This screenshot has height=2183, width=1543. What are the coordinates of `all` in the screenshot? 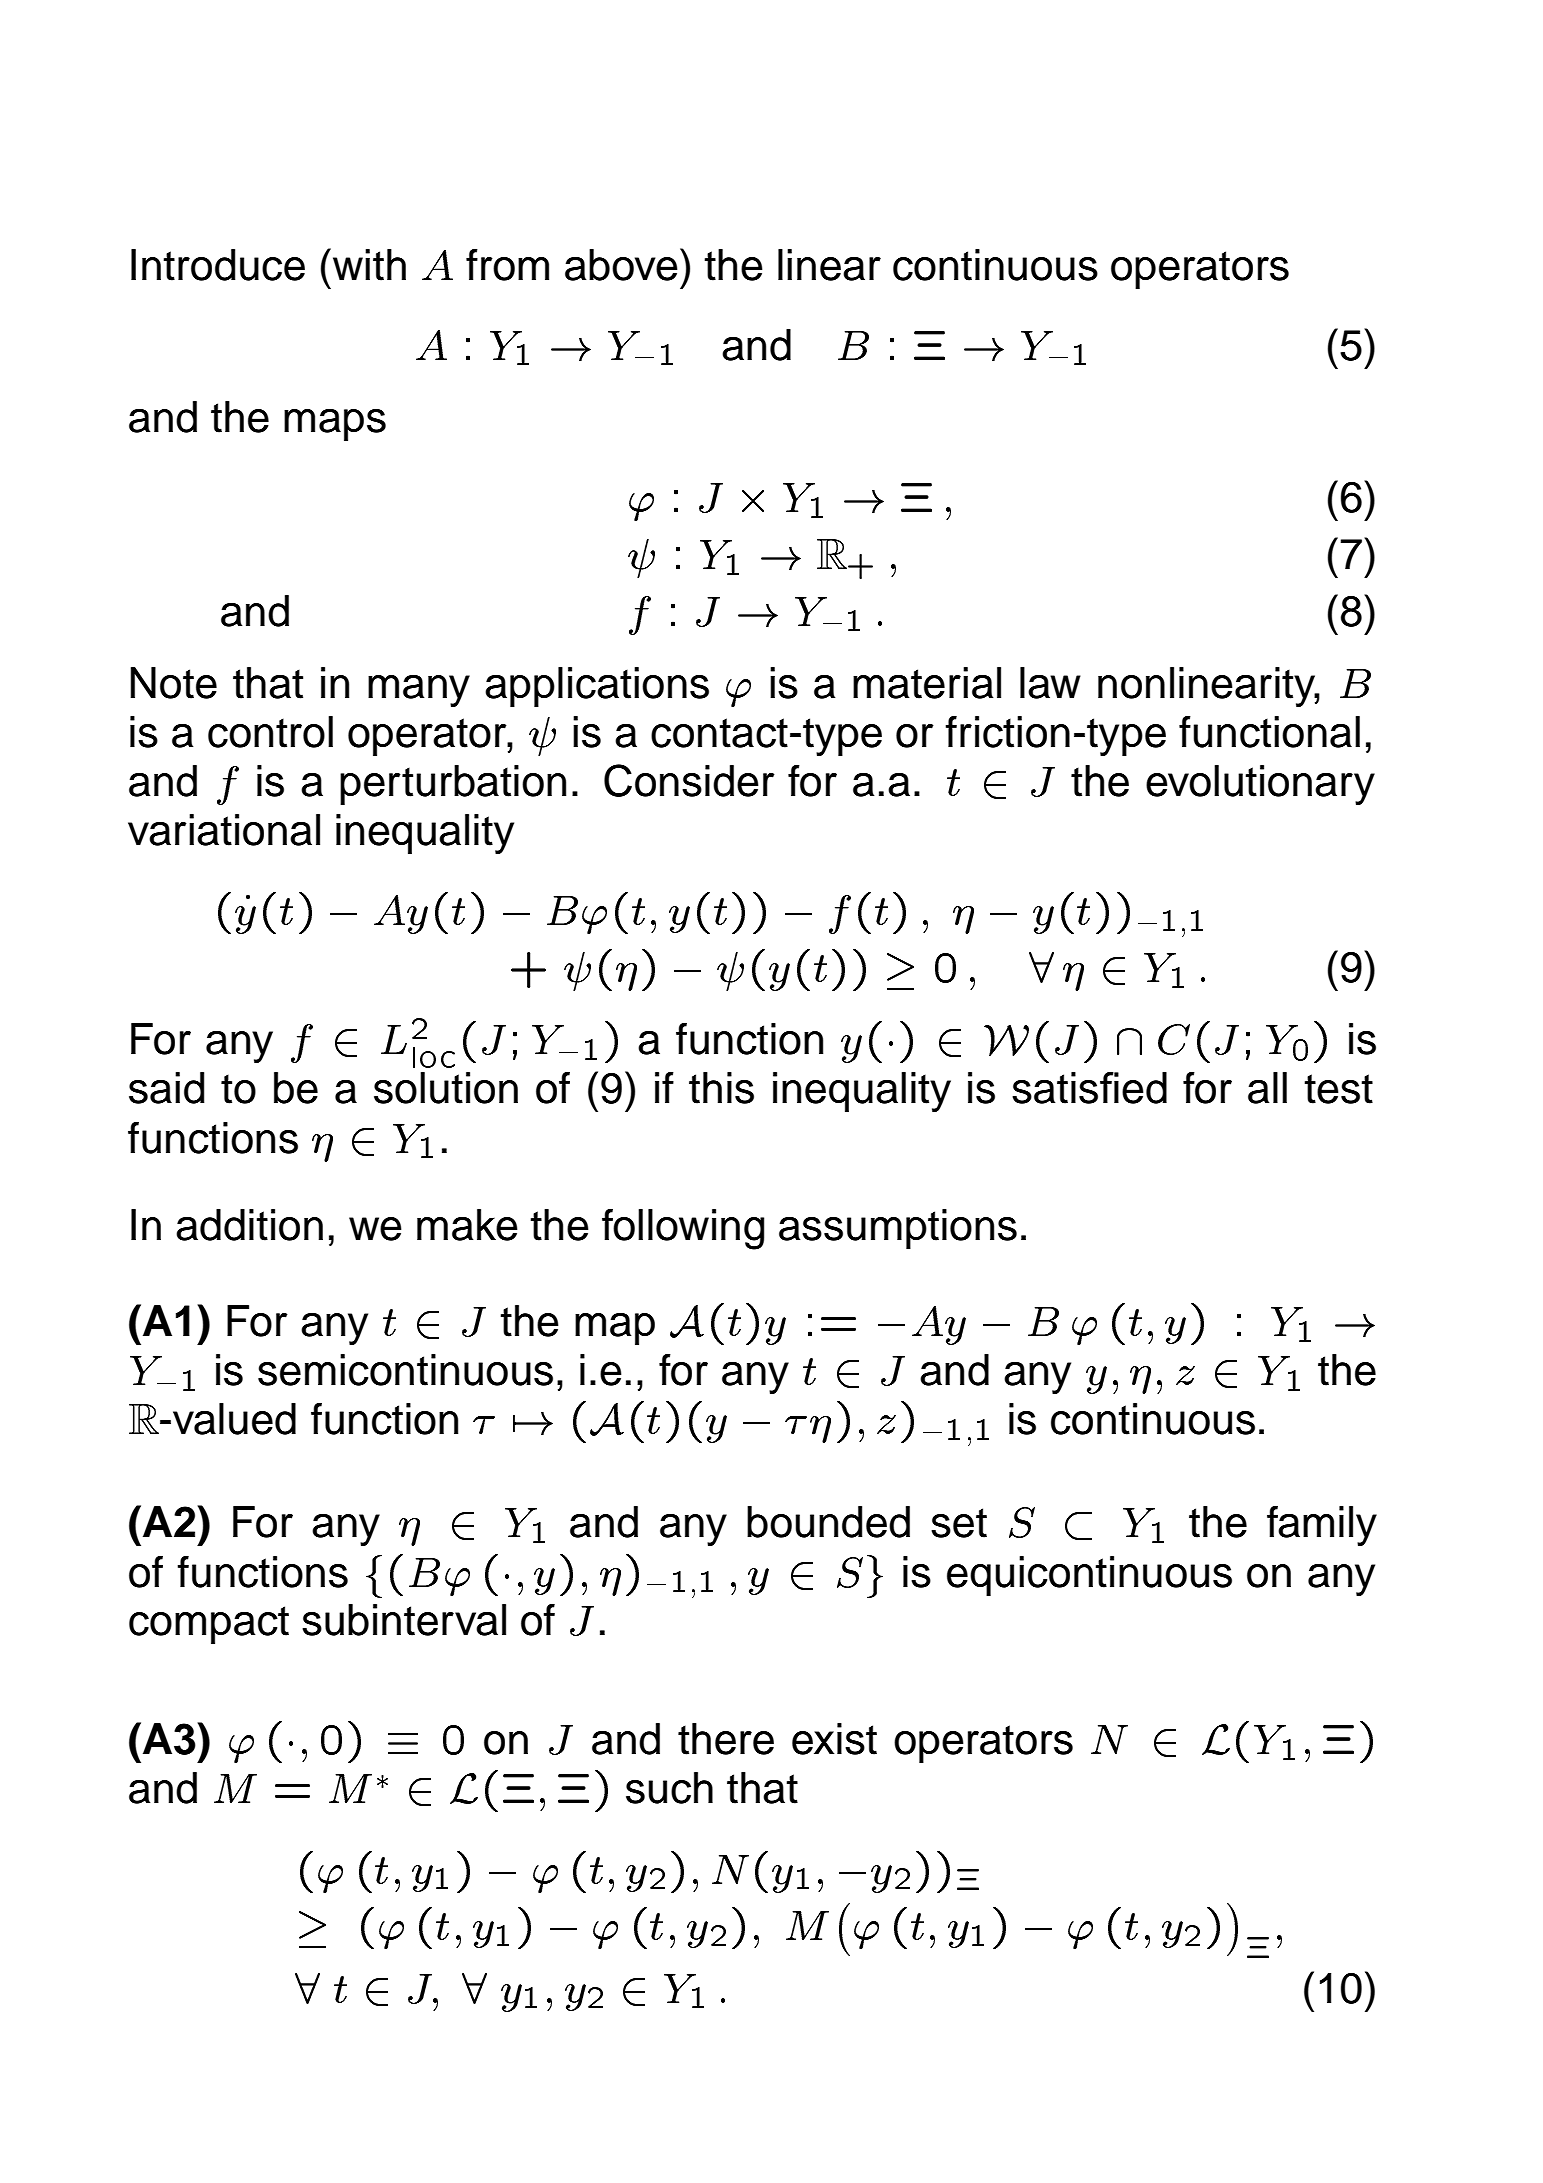 It's located at (1267, 1088).
